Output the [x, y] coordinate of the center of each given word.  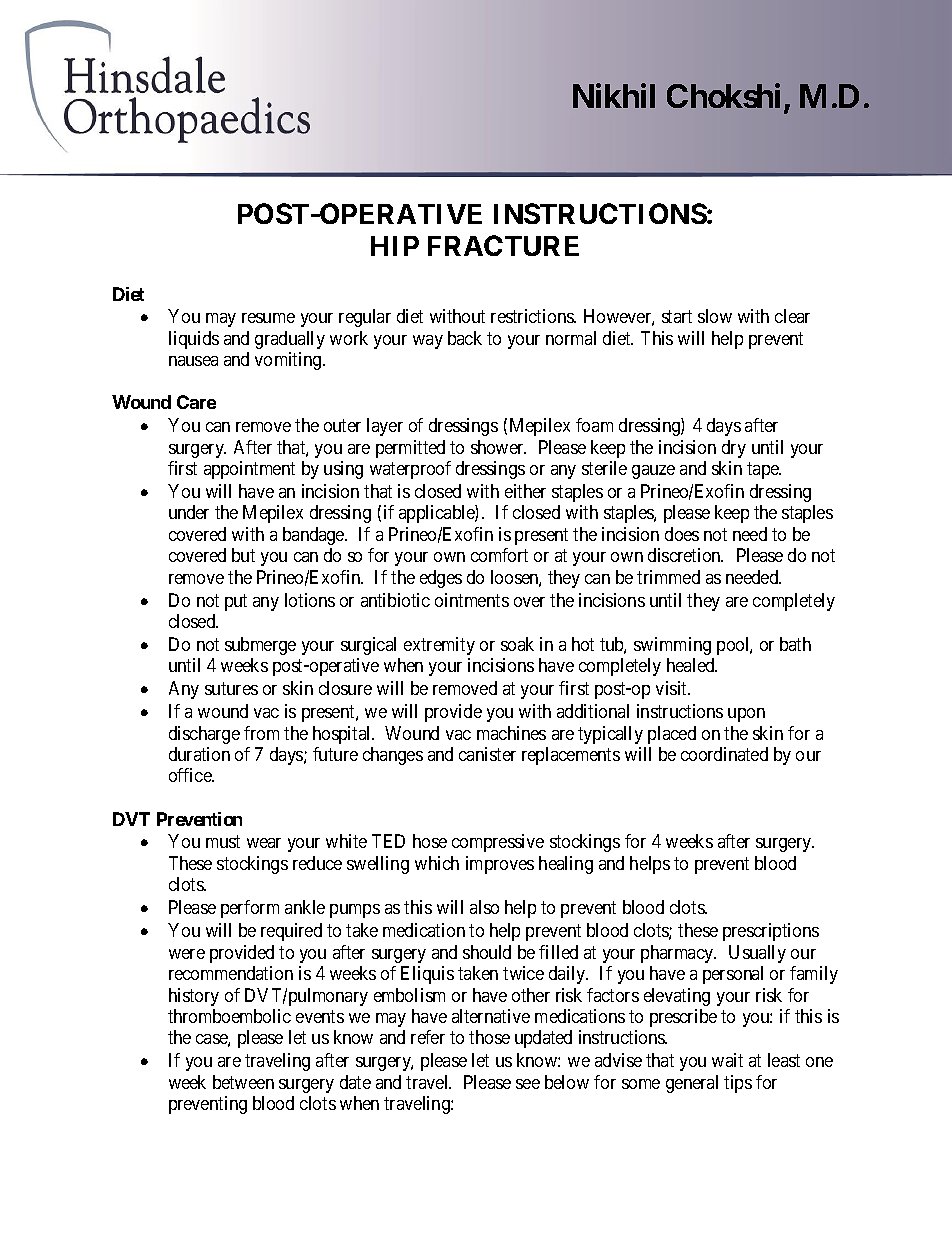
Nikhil [614, 95]
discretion [685, 555]
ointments [472, 600]
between [243, 1082]
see [528, 1084]
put [236, 602]
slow [715, 316]
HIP [395, 246]
